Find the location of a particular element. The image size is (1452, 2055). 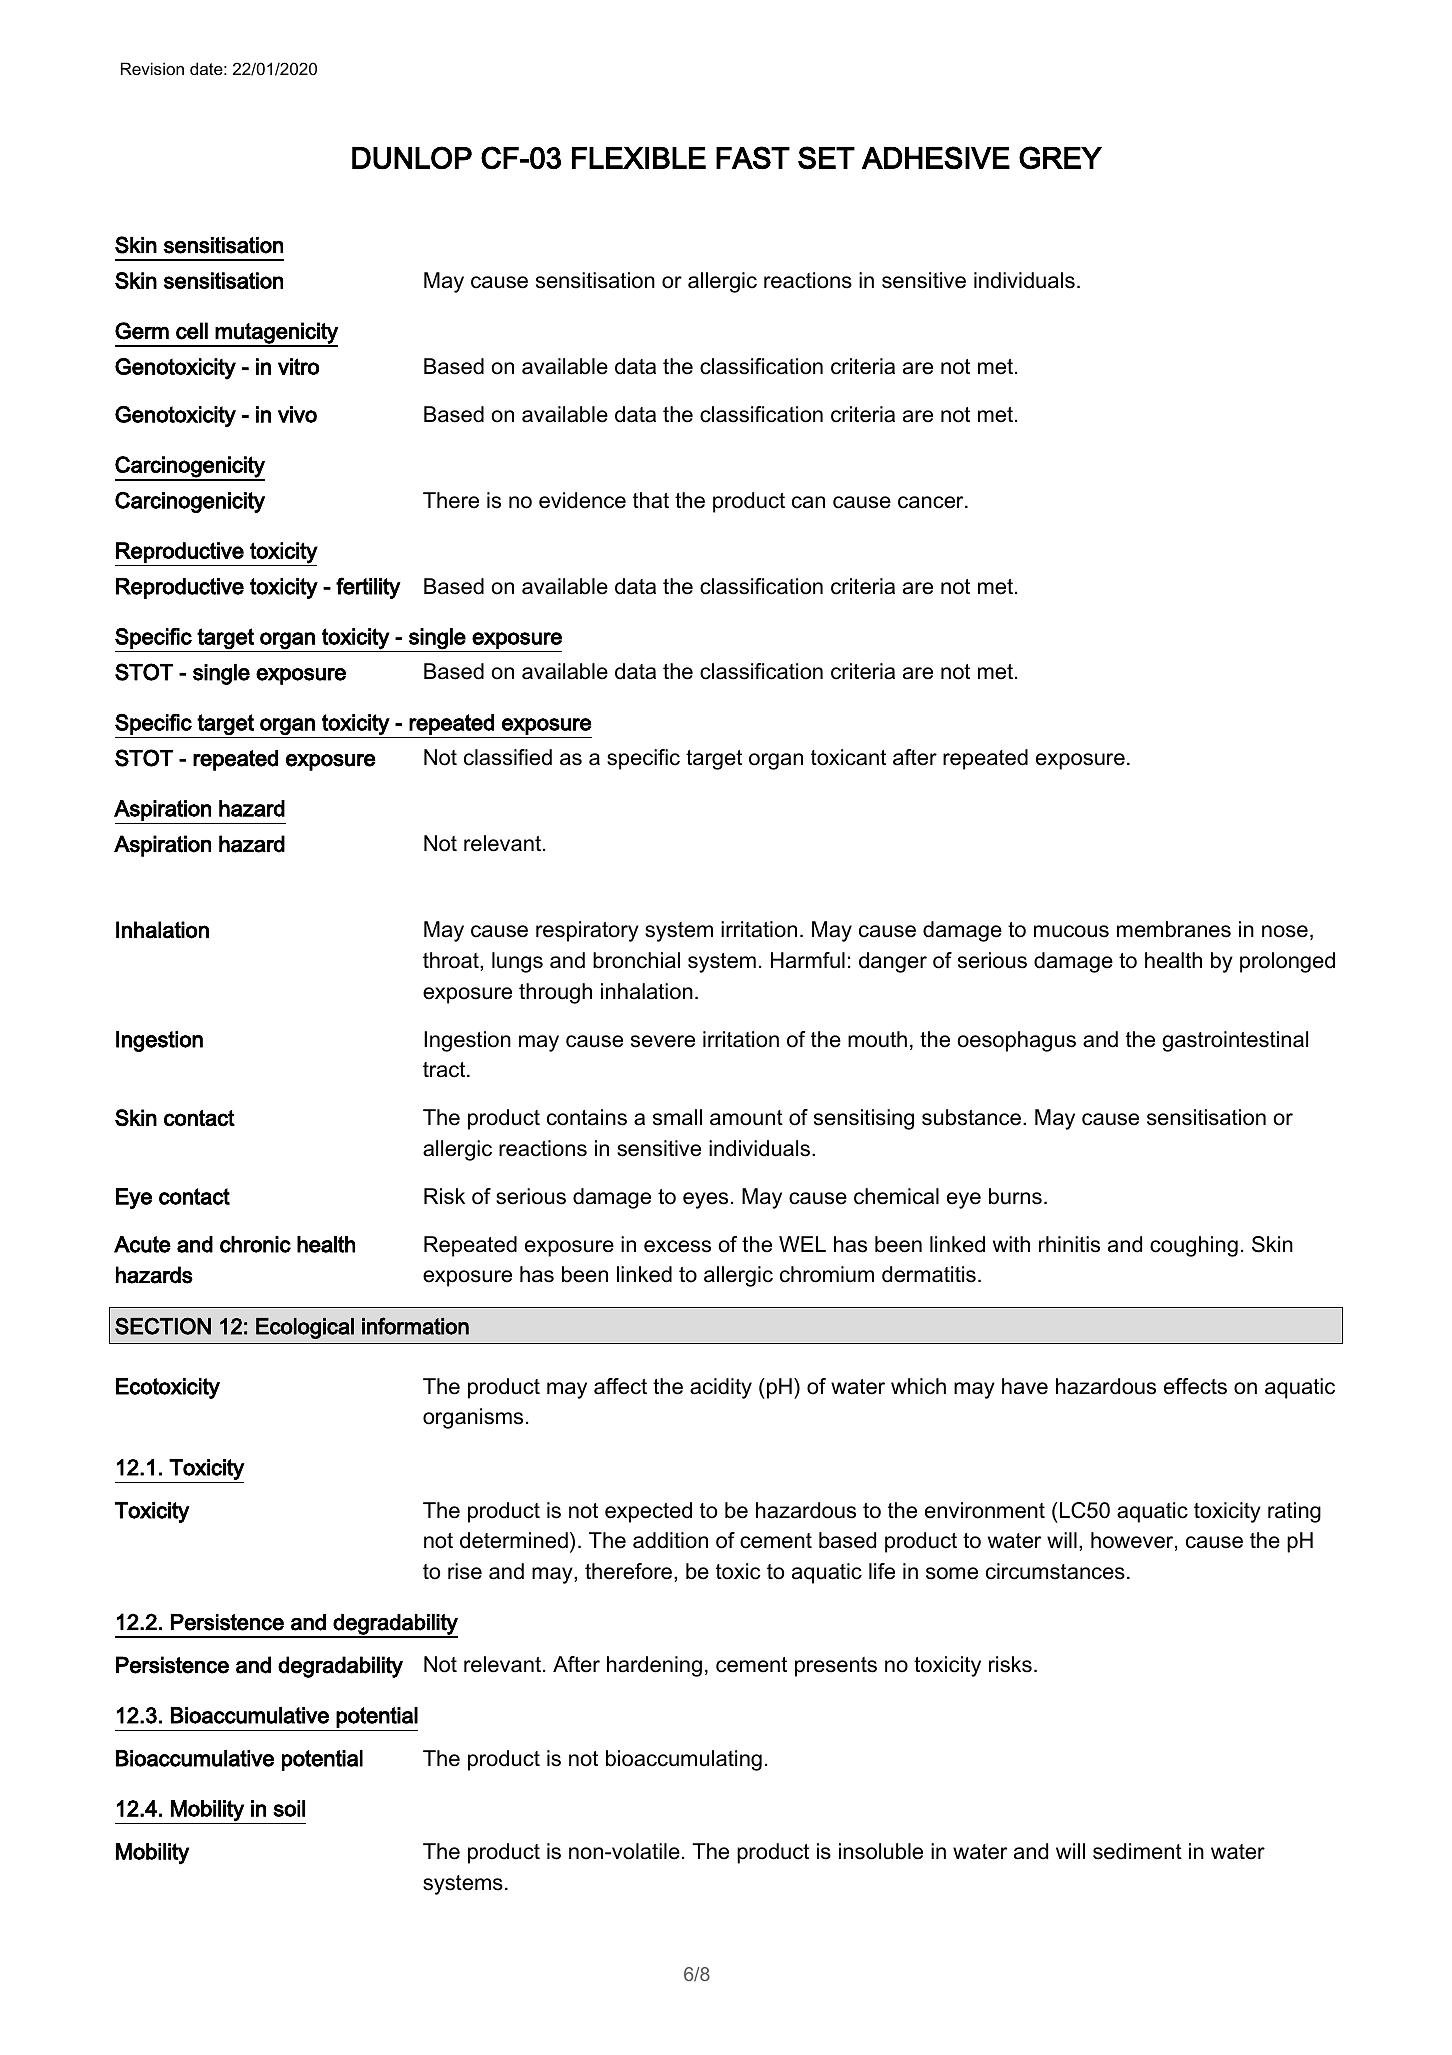

soil is located at coordinates (289, 1808).
